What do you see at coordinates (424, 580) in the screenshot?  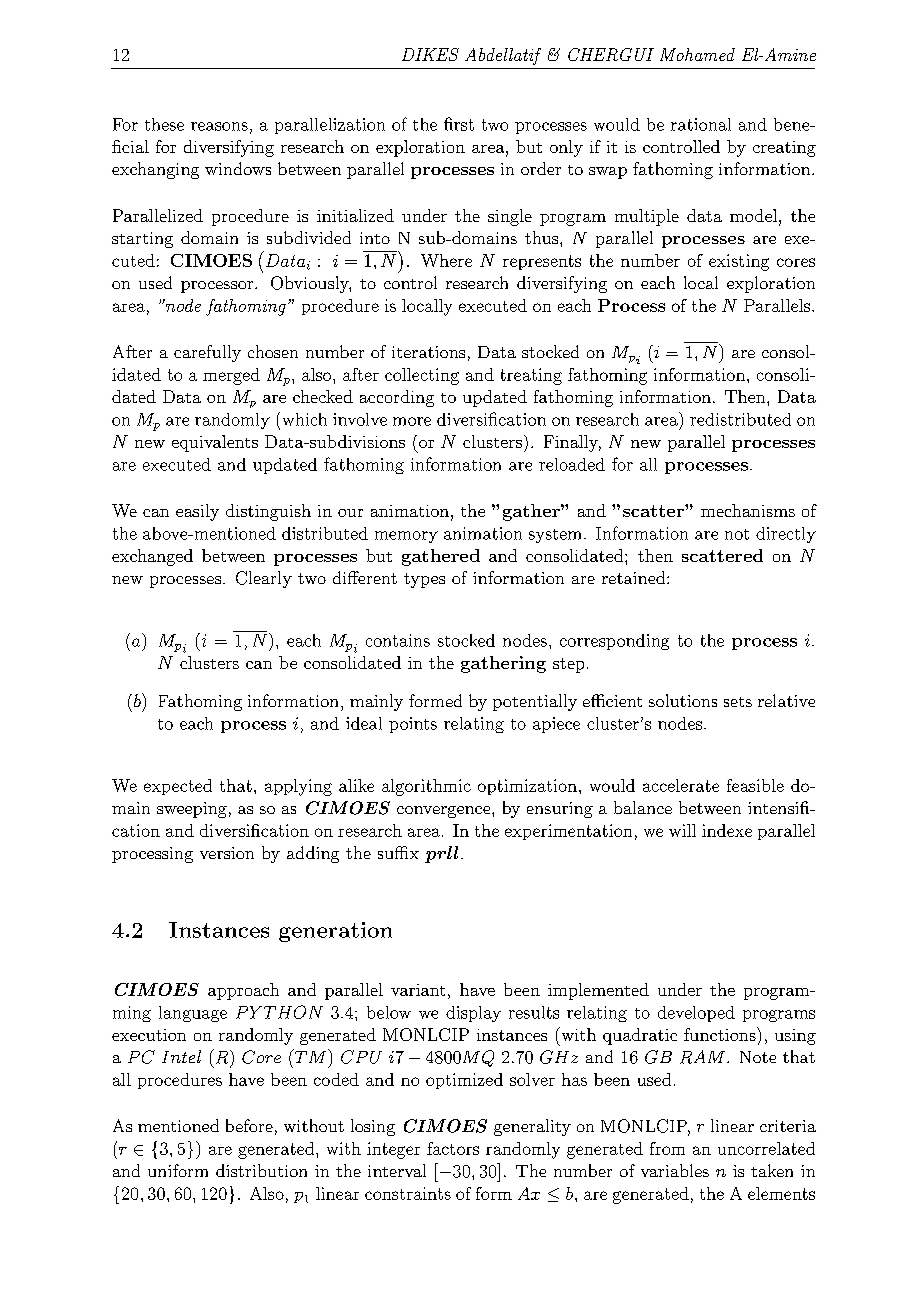 I see `types` at bounding box center [424, 580].
